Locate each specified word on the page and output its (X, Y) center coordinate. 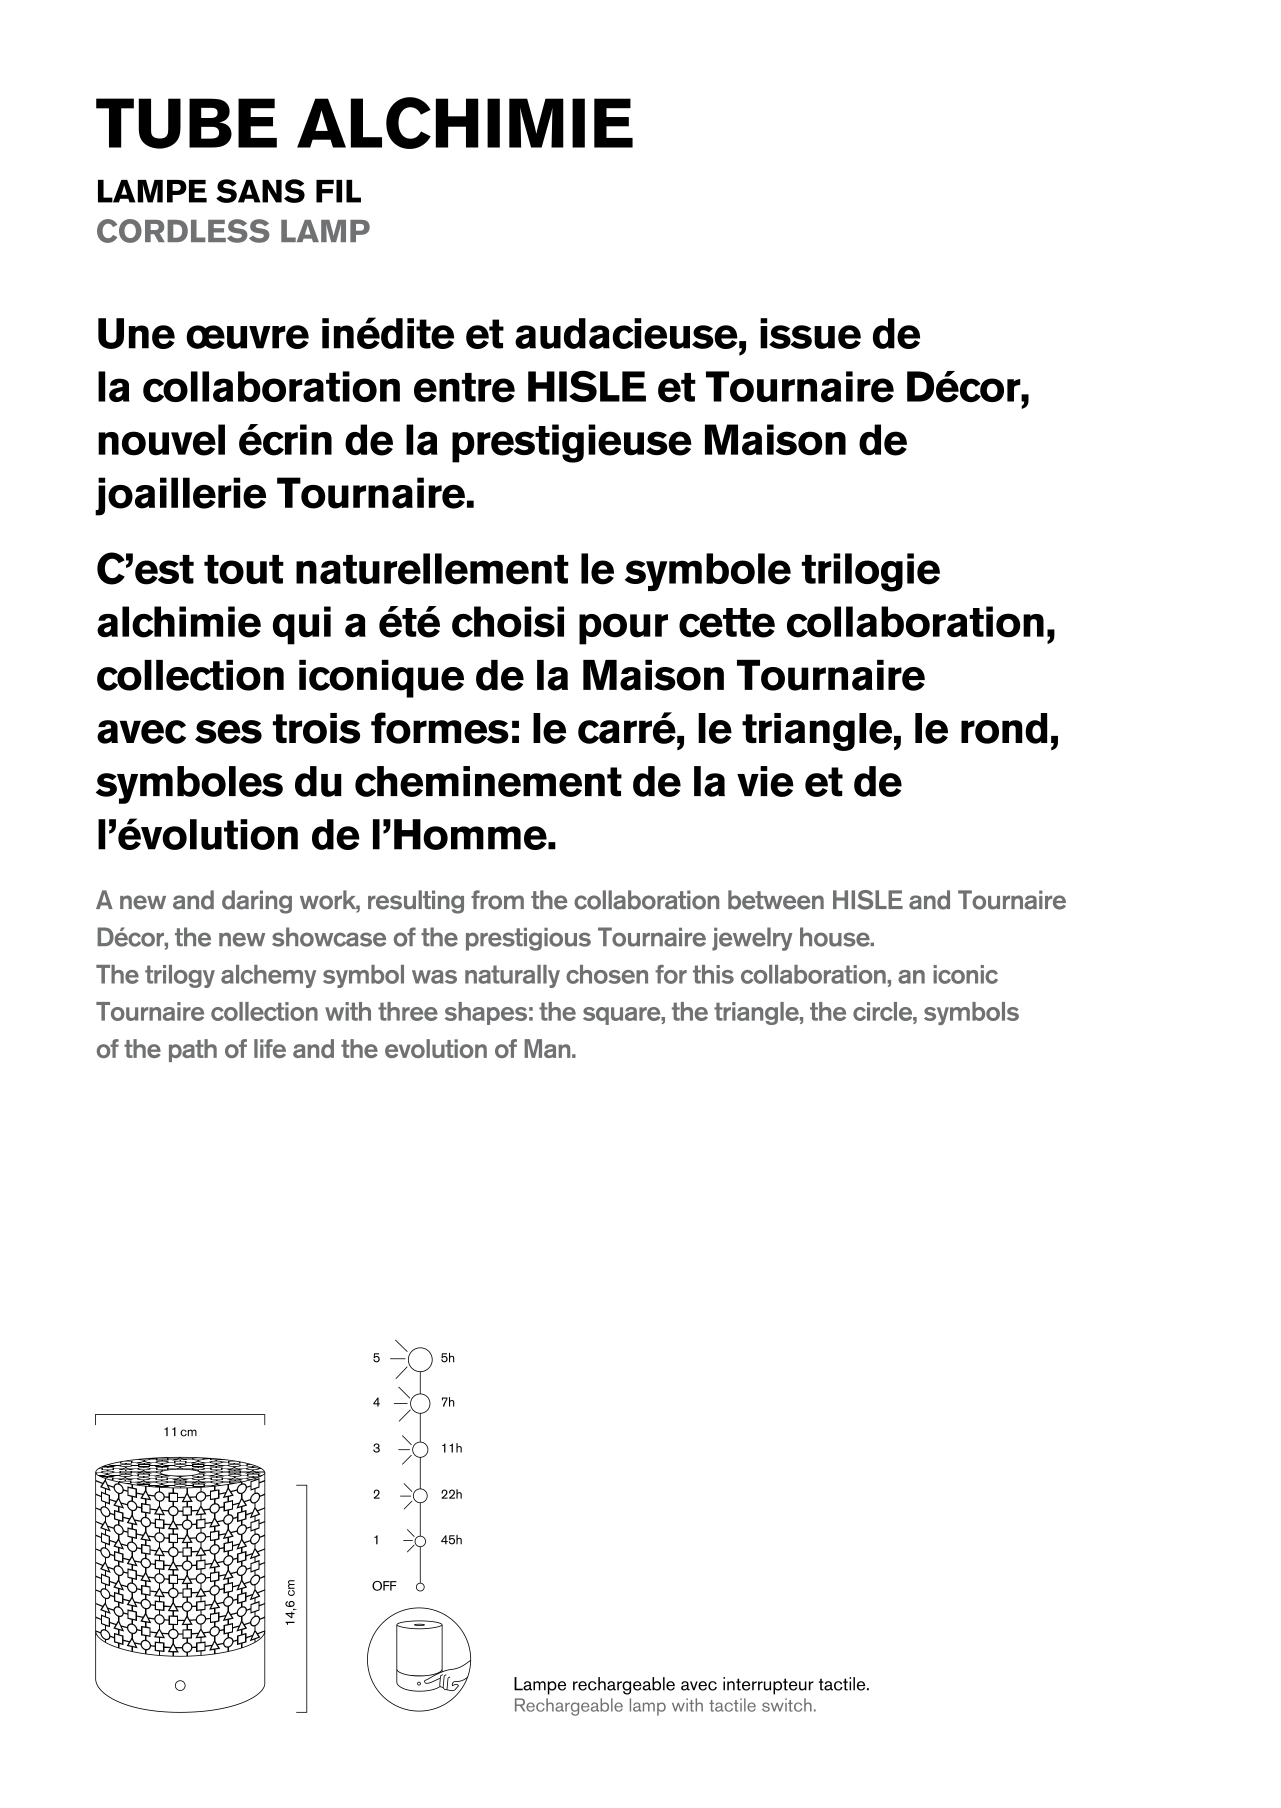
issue (810, 333)
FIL (338, 191)
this (713, 974)
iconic (965, 974)
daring (257, 902)
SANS (260, 191)
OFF (384, 1586)
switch (787, 1705)
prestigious (528, 939)
